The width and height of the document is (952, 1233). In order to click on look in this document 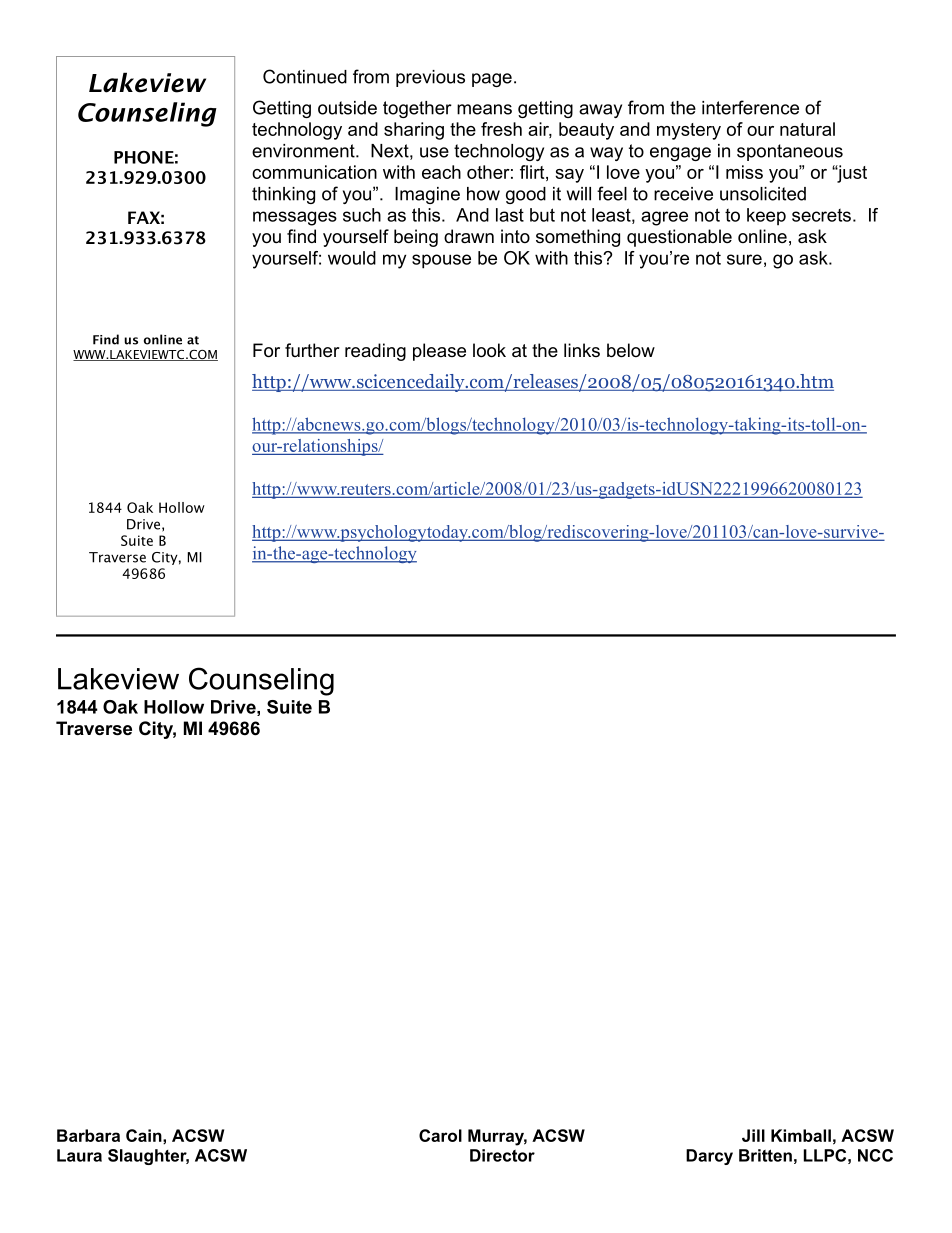, I will do `click(489, 350)`.
